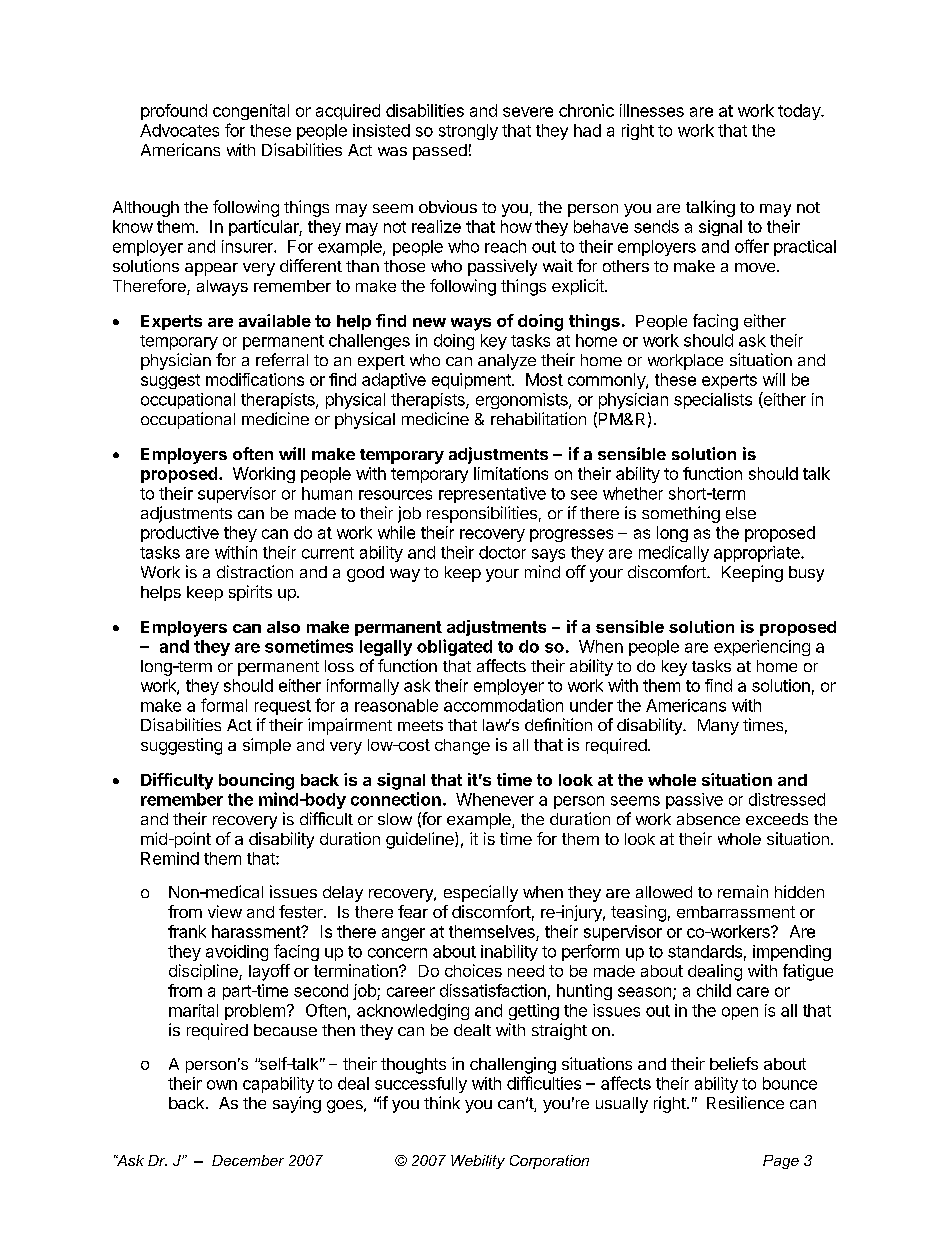 This screenshot has width=952, height=1233. I want to click on December, so click(248, 1160).
